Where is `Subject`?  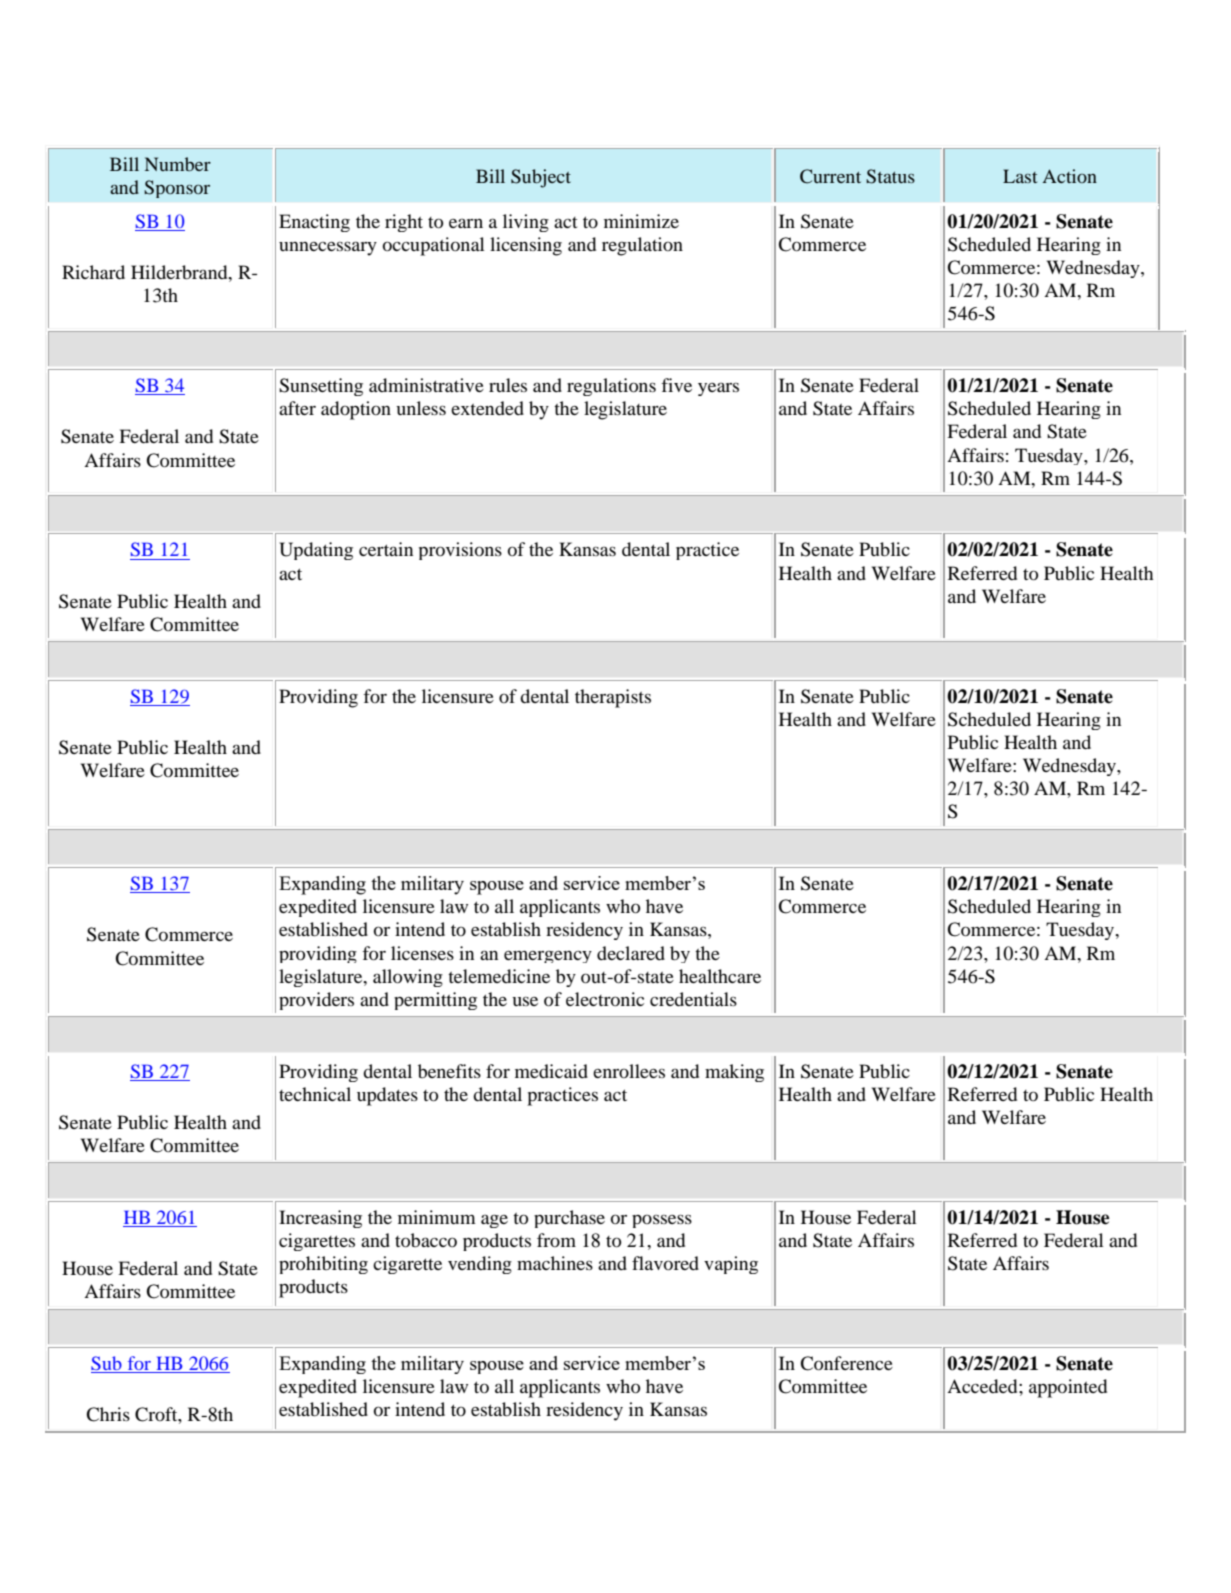
Subject is located at coordinates (541, 178).
